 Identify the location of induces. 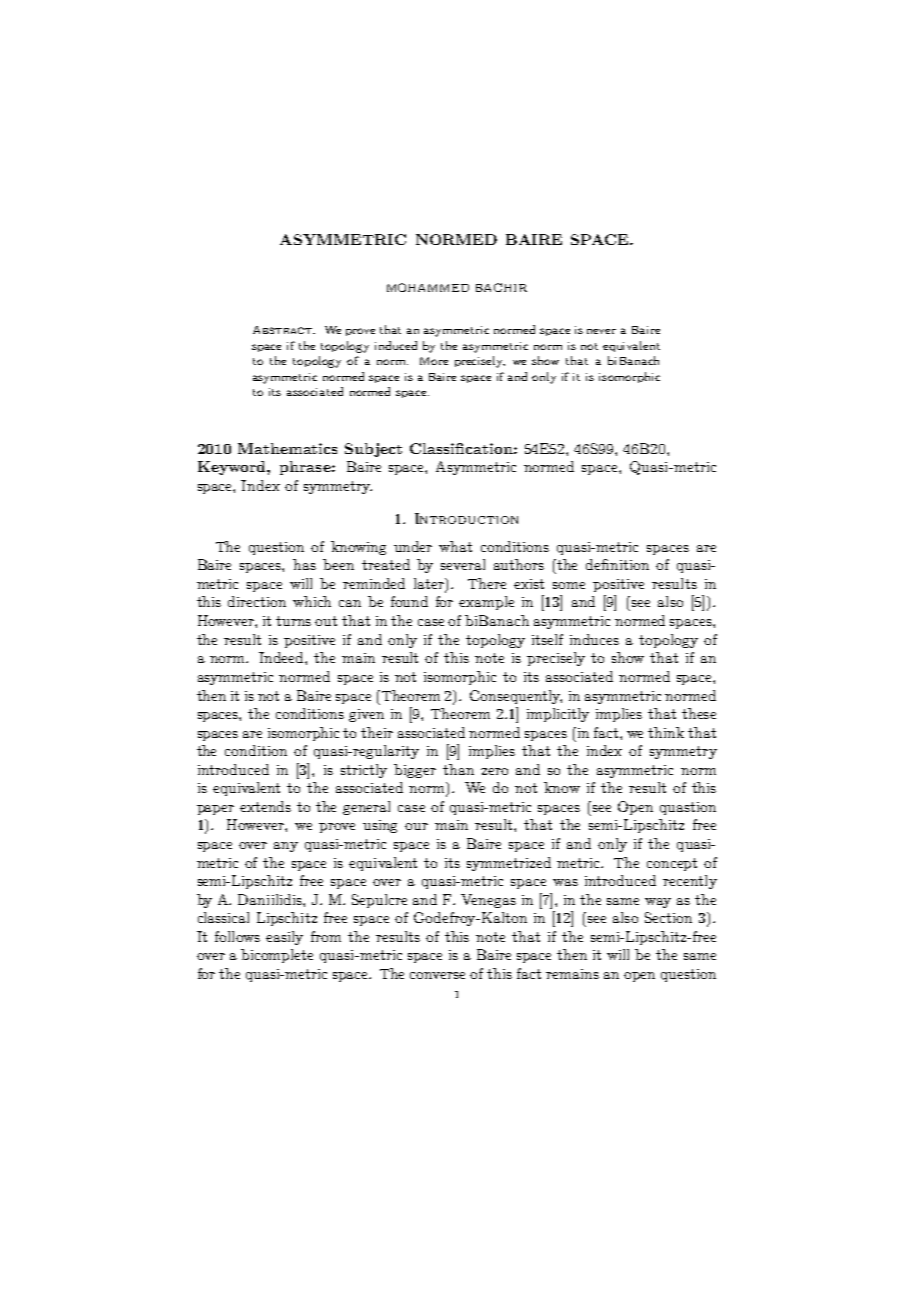
(594, 639).
